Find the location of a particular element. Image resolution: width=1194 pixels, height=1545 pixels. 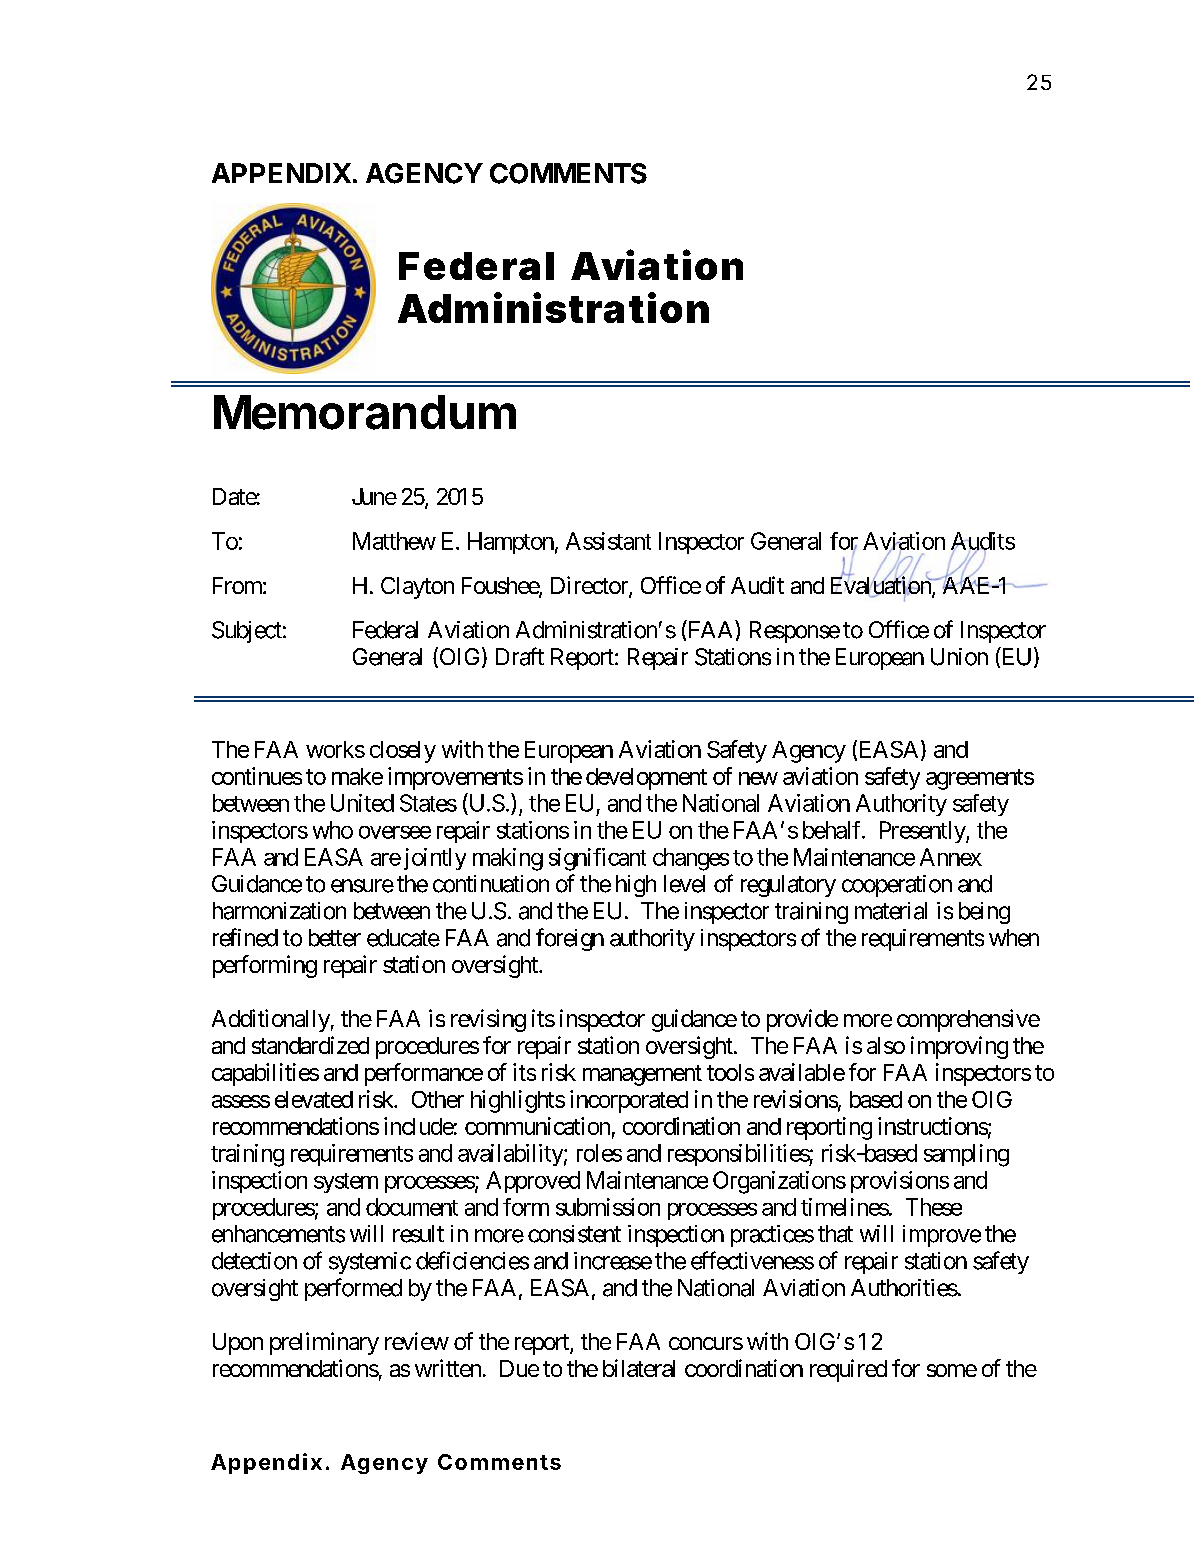

elevated is located at coordinates (314, 1099).
